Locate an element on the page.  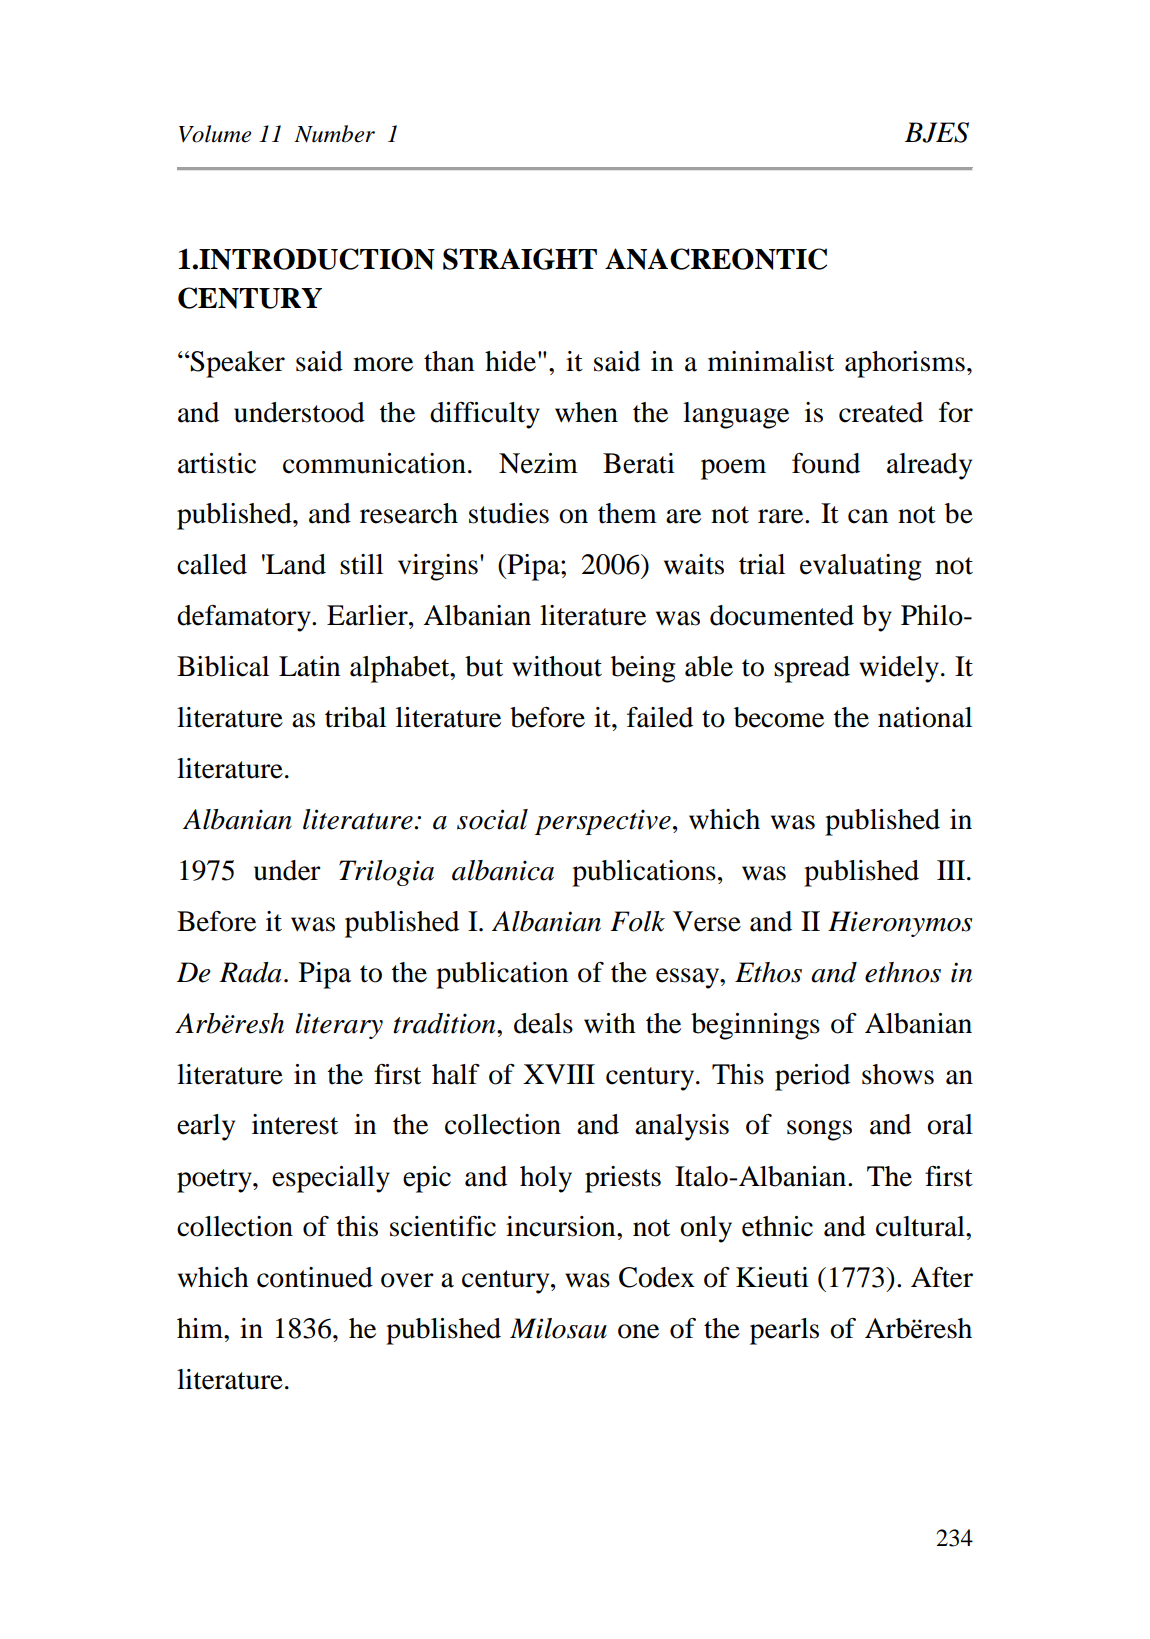
found is located at coordinates (826, 463).
